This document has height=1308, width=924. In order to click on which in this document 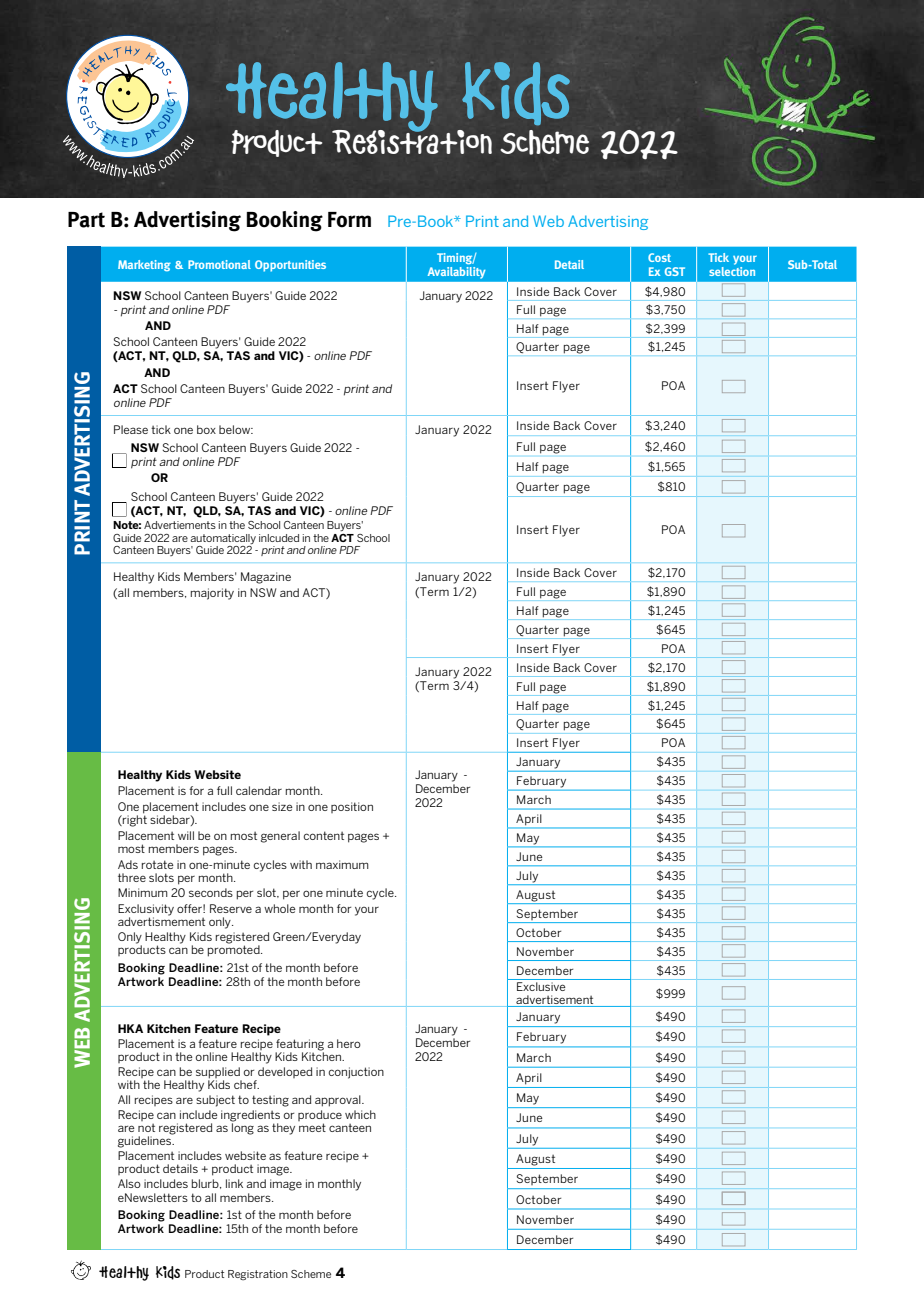, I will do `click(360, 1114)`.
